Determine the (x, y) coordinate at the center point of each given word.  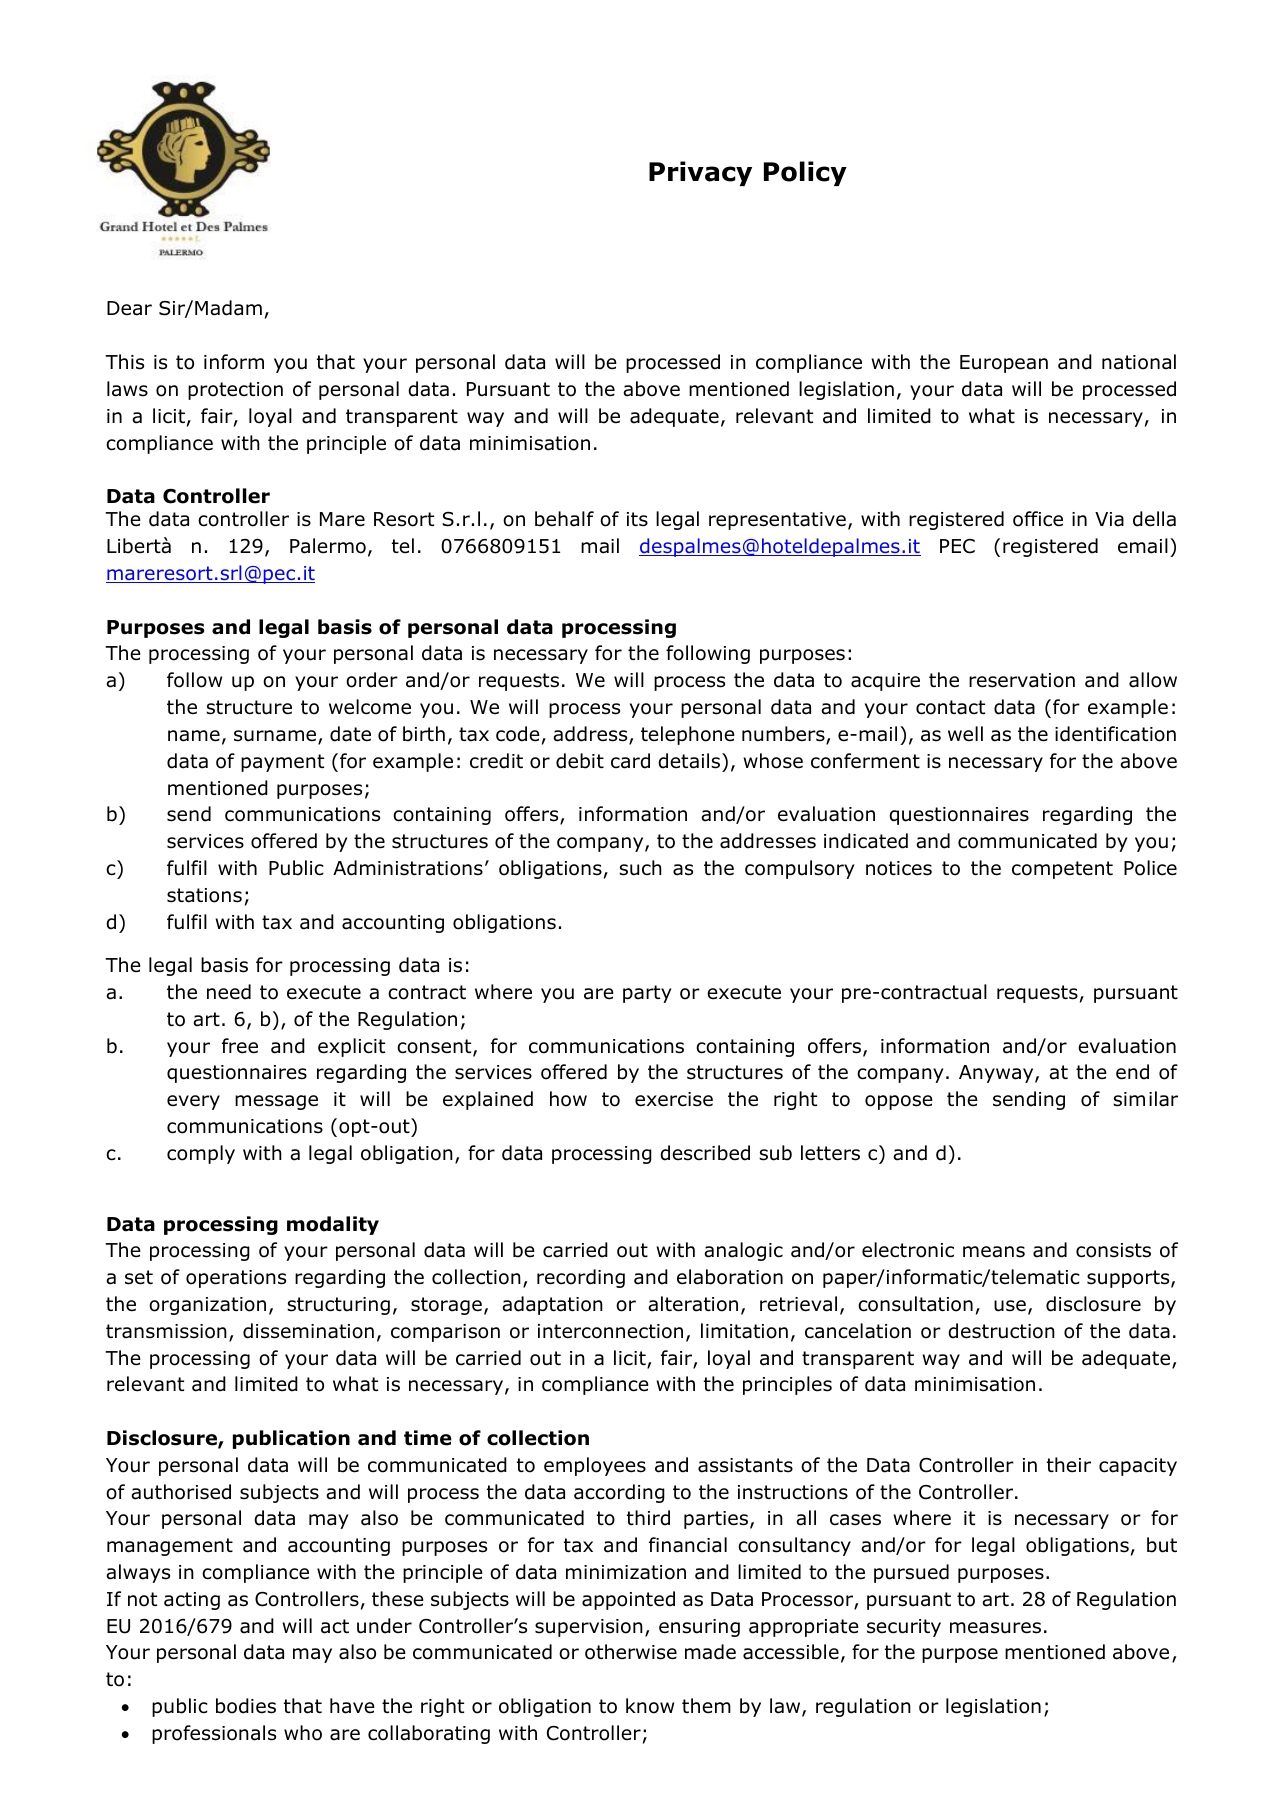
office (1038, 519)
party (647, 994)
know (650, 1706)
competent (1062, 870)
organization (207, 1306)
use (1010, 1306)
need (229, 992)
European (1004, 364)
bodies (246, 1706)
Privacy (700, 173)
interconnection (610, 1331)
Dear (129, 308)
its (637, 519)
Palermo (328, 546)
